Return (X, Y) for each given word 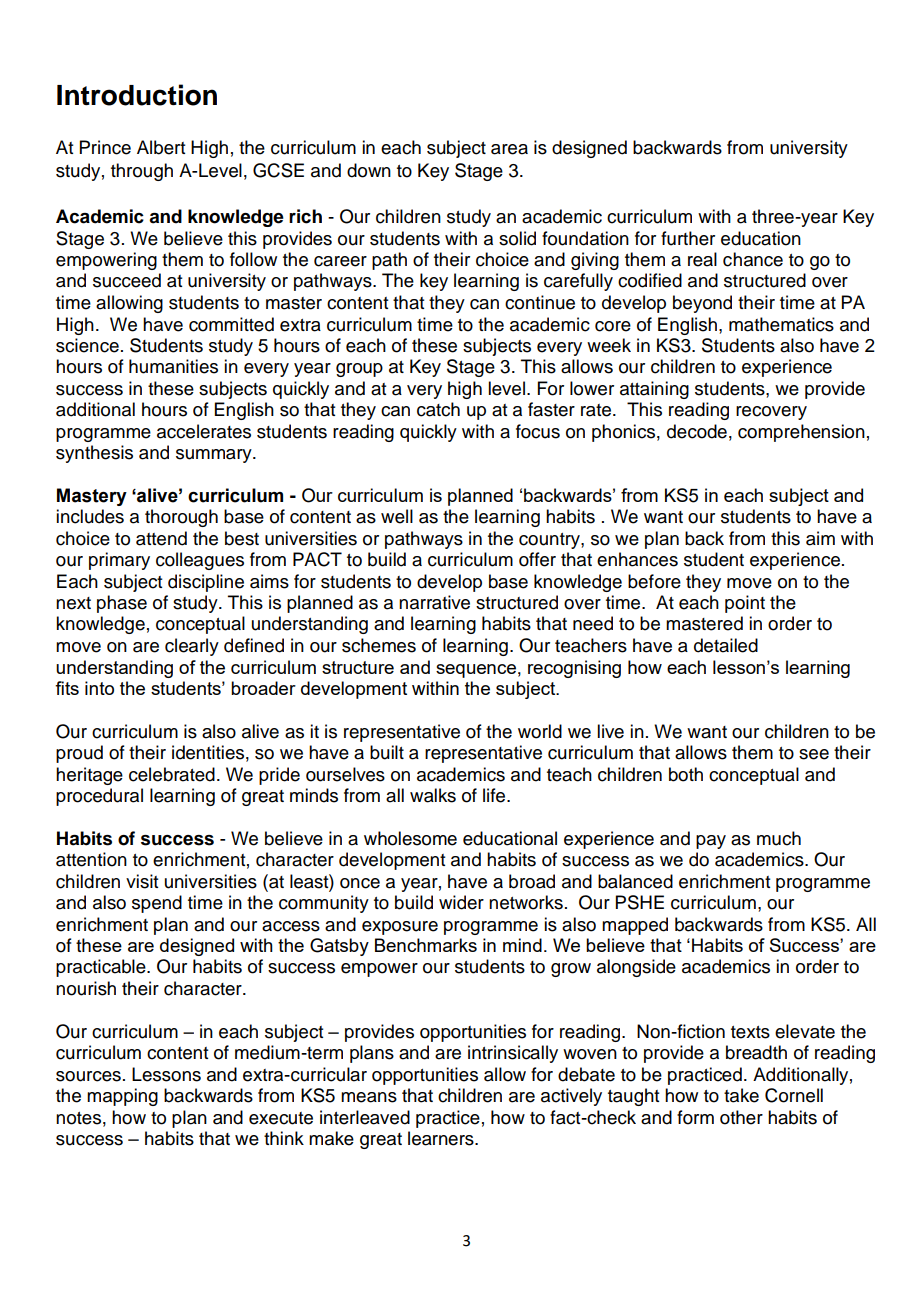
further (688, 238)
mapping (122, 1097)
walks (433, 795)
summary (215, 456)
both (686, 774)
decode (697, 431)
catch (438, 409)
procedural (99, 797)
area (509, 149)
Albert (161, 147)
